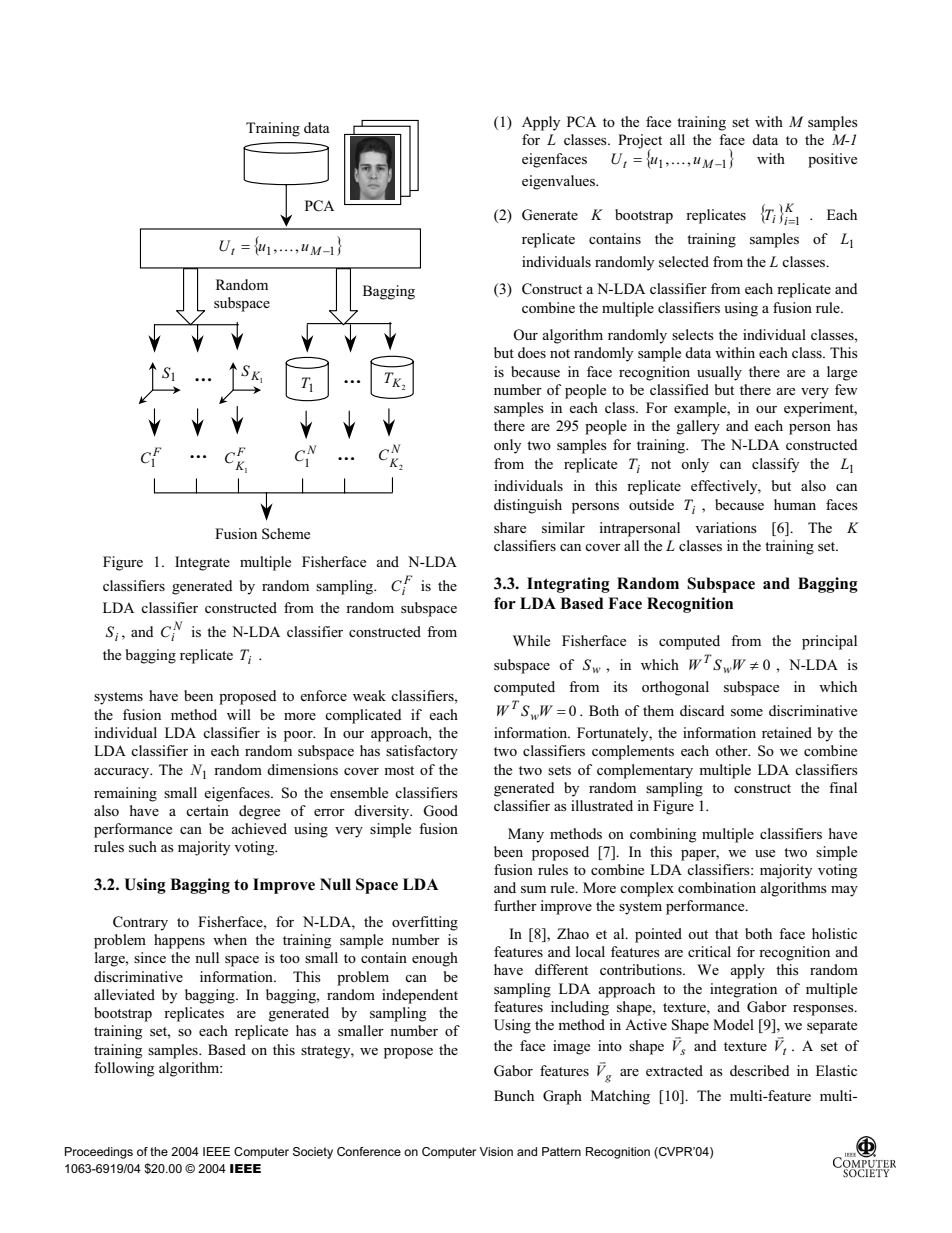 The width and height of the image is (952, 1233). I want to click on such, so click(143, 846).
